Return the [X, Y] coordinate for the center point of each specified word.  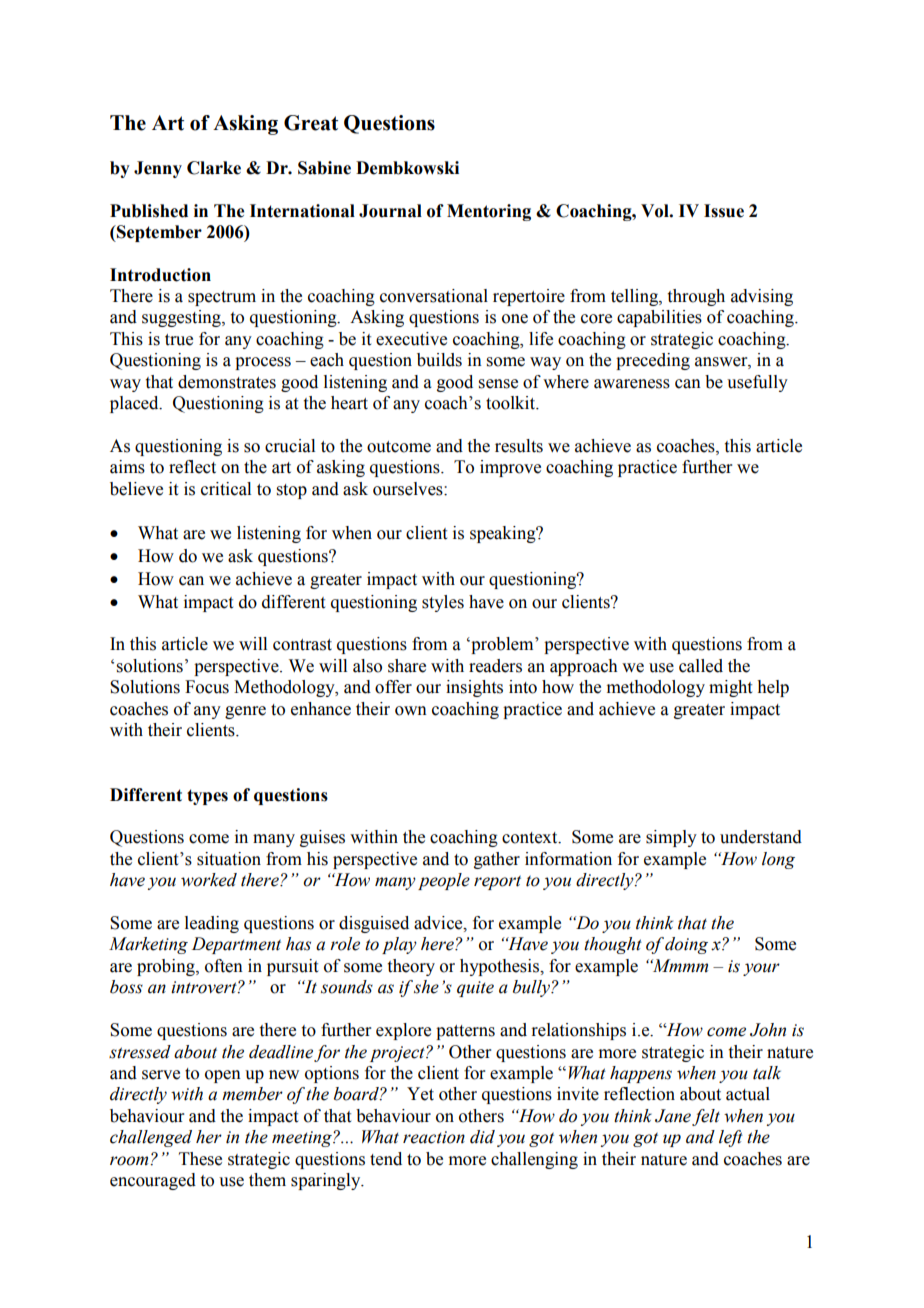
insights [474, 688]
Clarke [214, 168]
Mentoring [489, 212]
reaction [434, 1137]
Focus [207, 687]
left [731, 1138]
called [701, 666]
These [200, 1159]
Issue [724, 211]
